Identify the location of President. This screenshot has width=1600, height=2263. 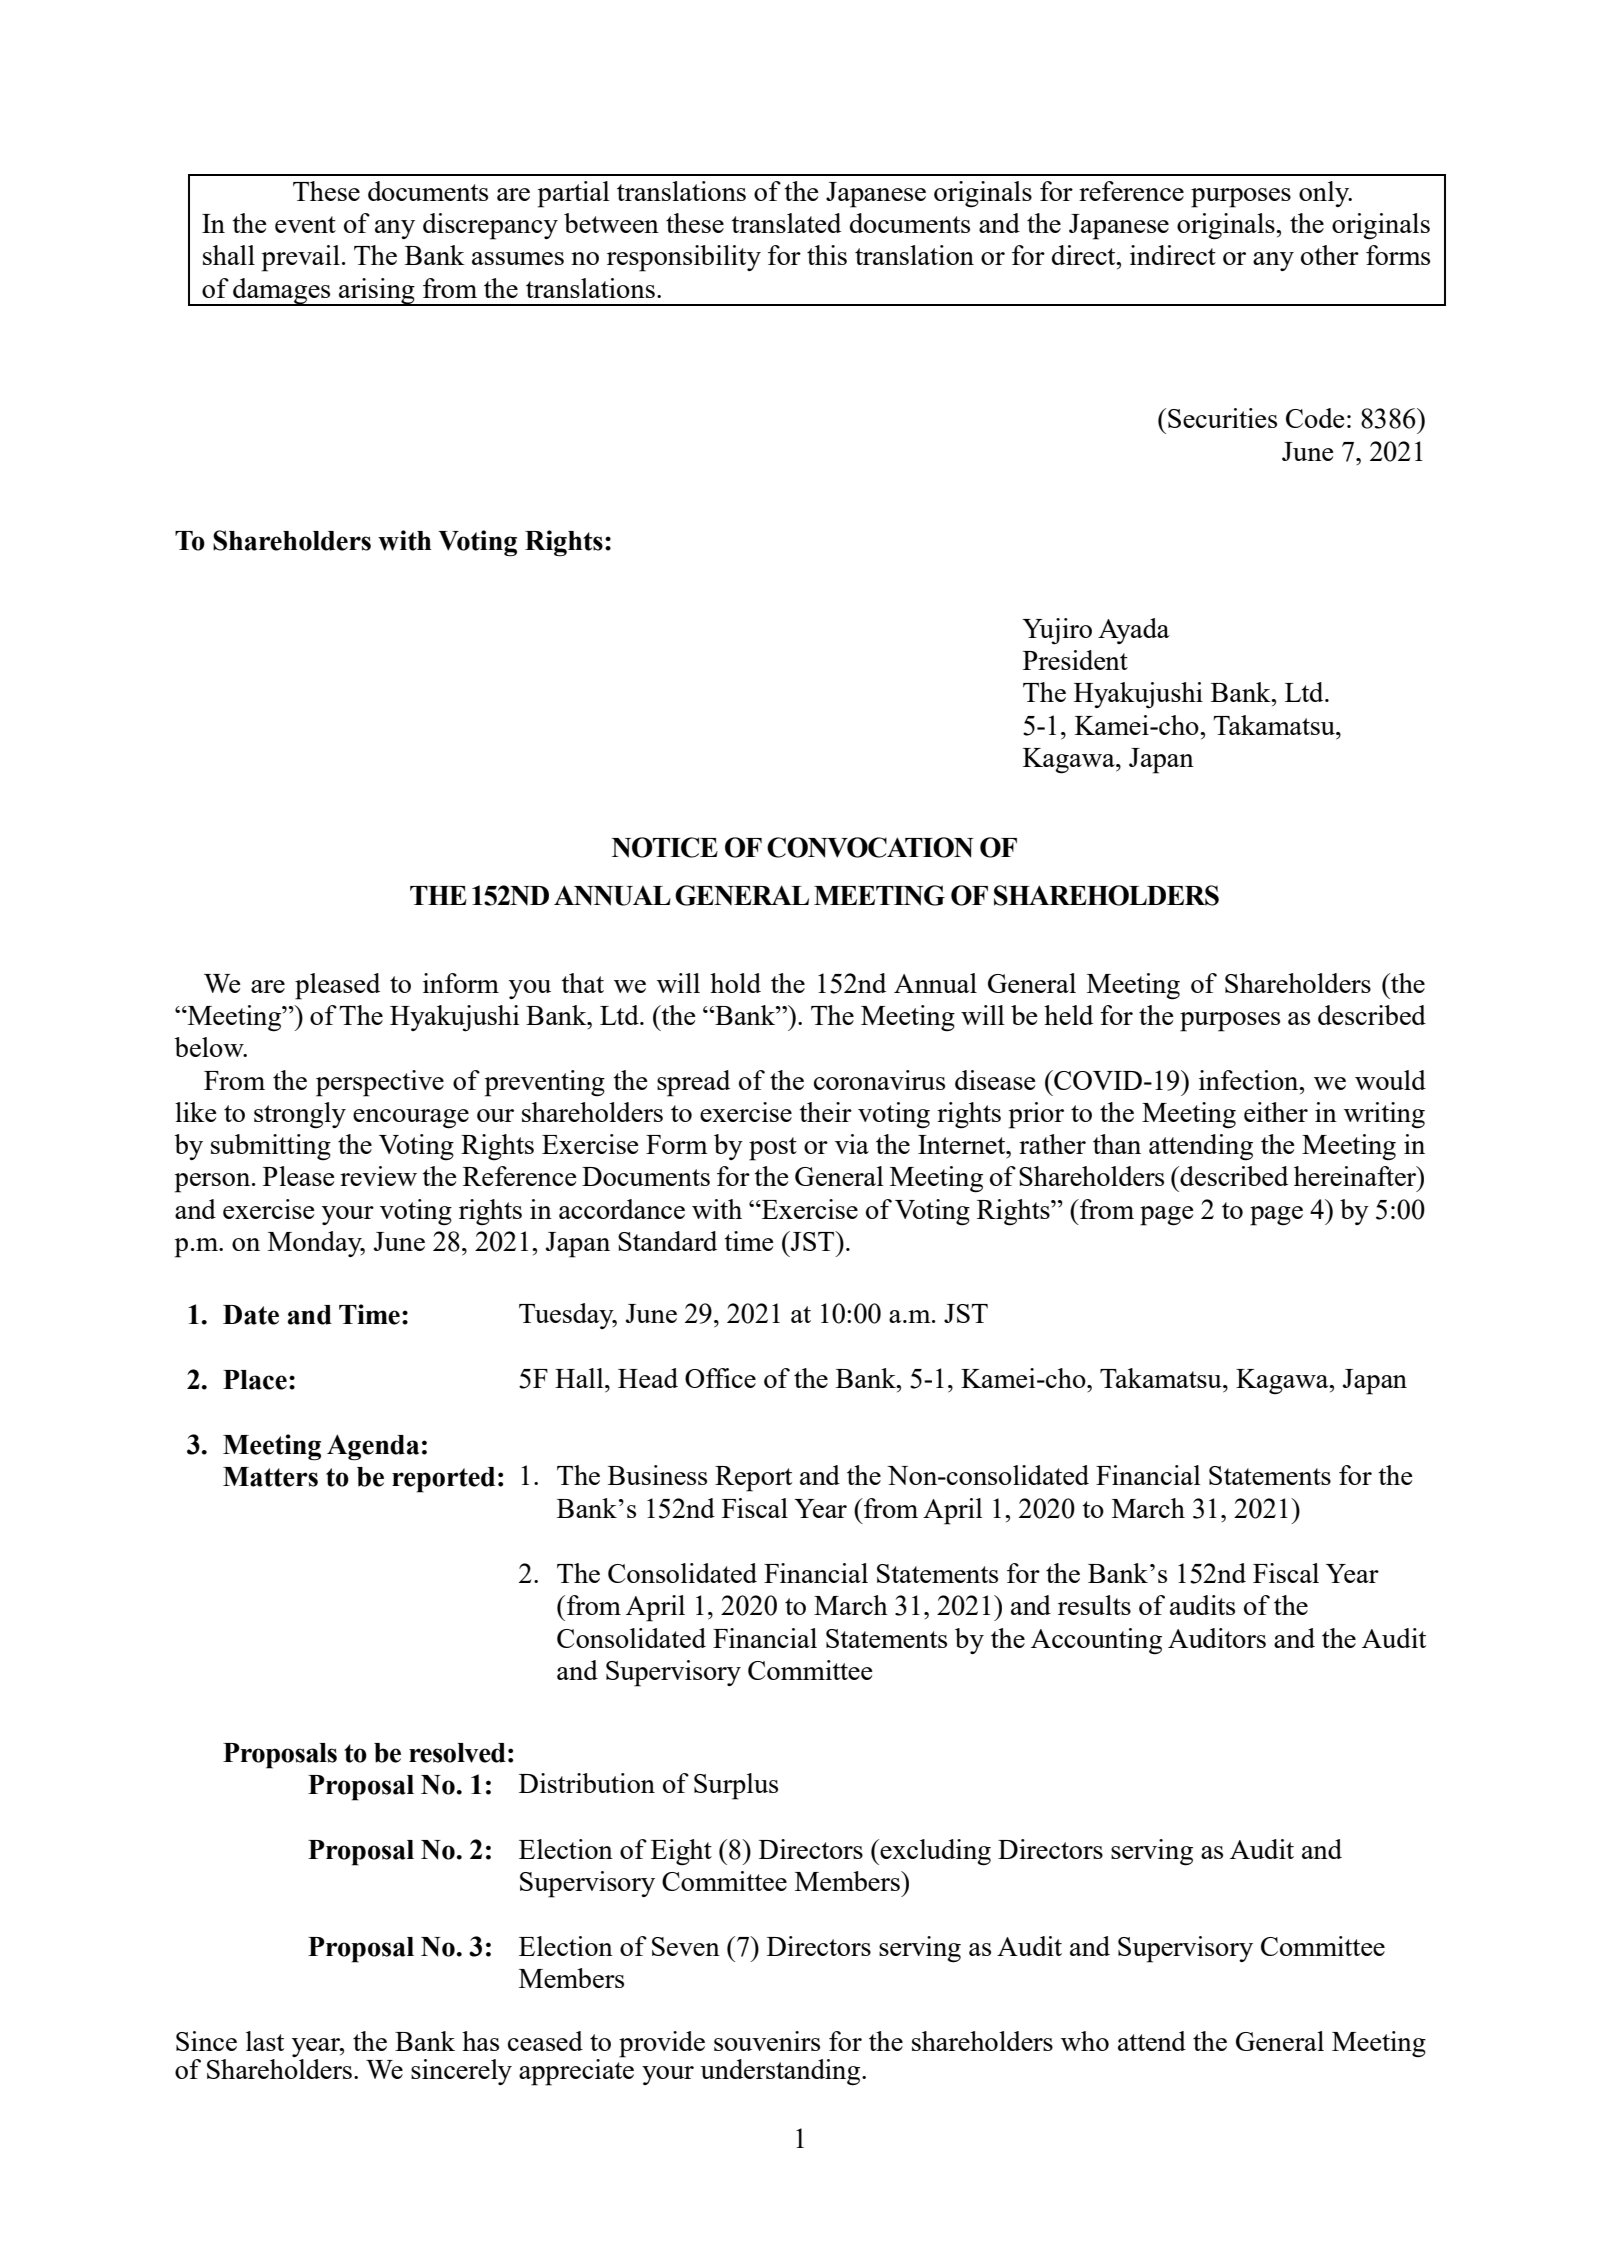
(1075, 660).
